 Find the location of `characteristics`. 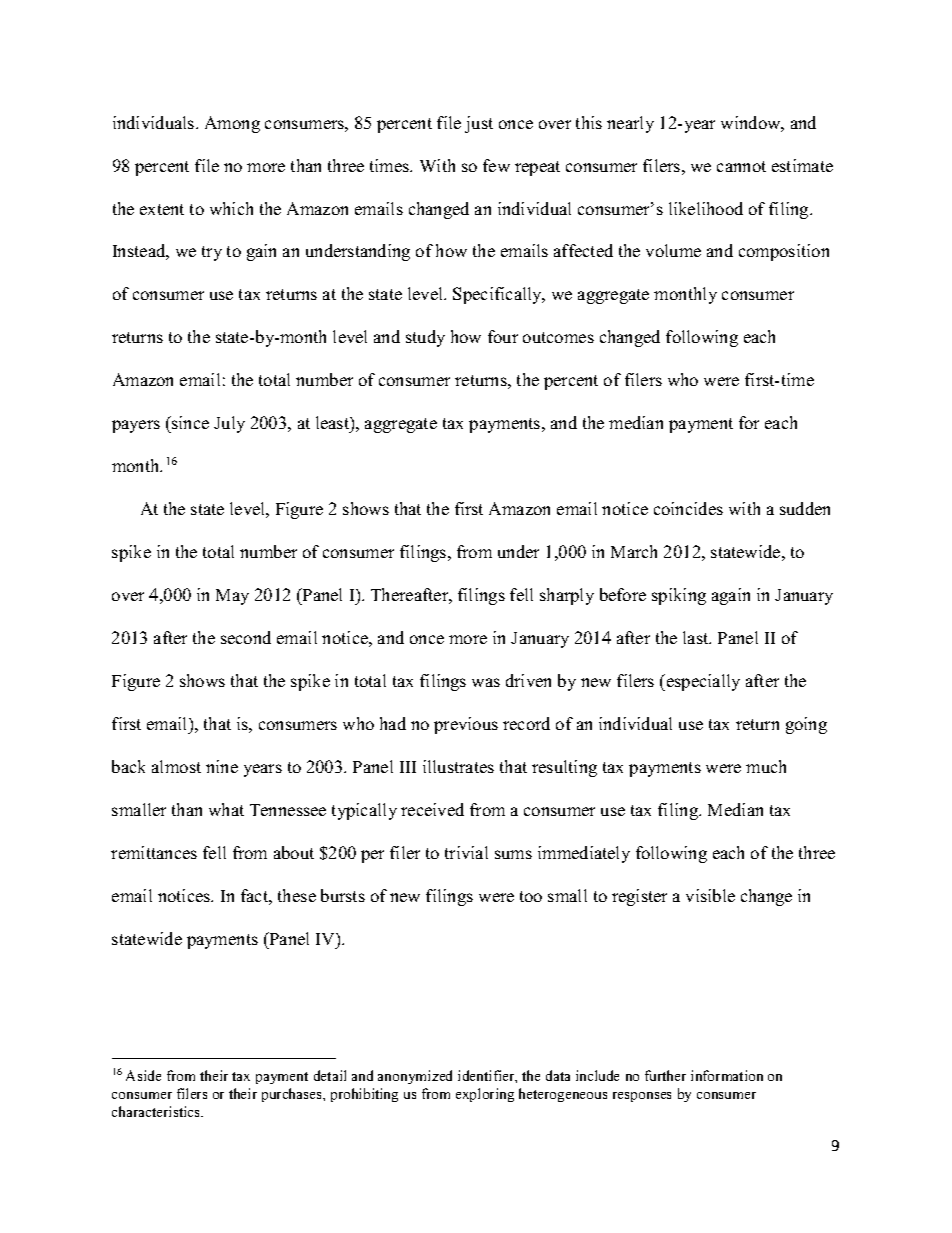

characteristics is located at coordinates (157, 1111).
